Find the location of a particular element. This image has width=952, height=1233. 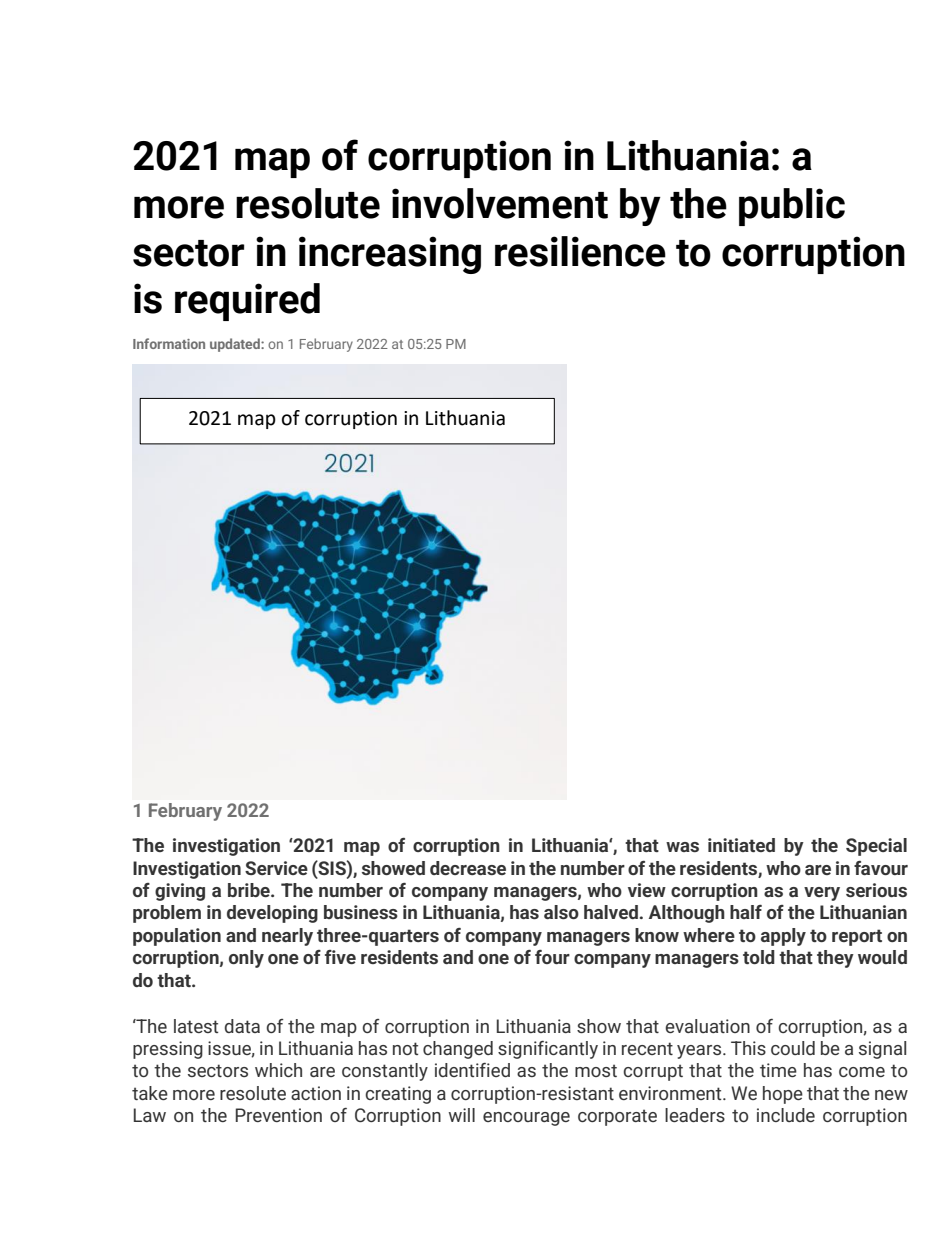

resilience is located at coordinates (580, 251).
